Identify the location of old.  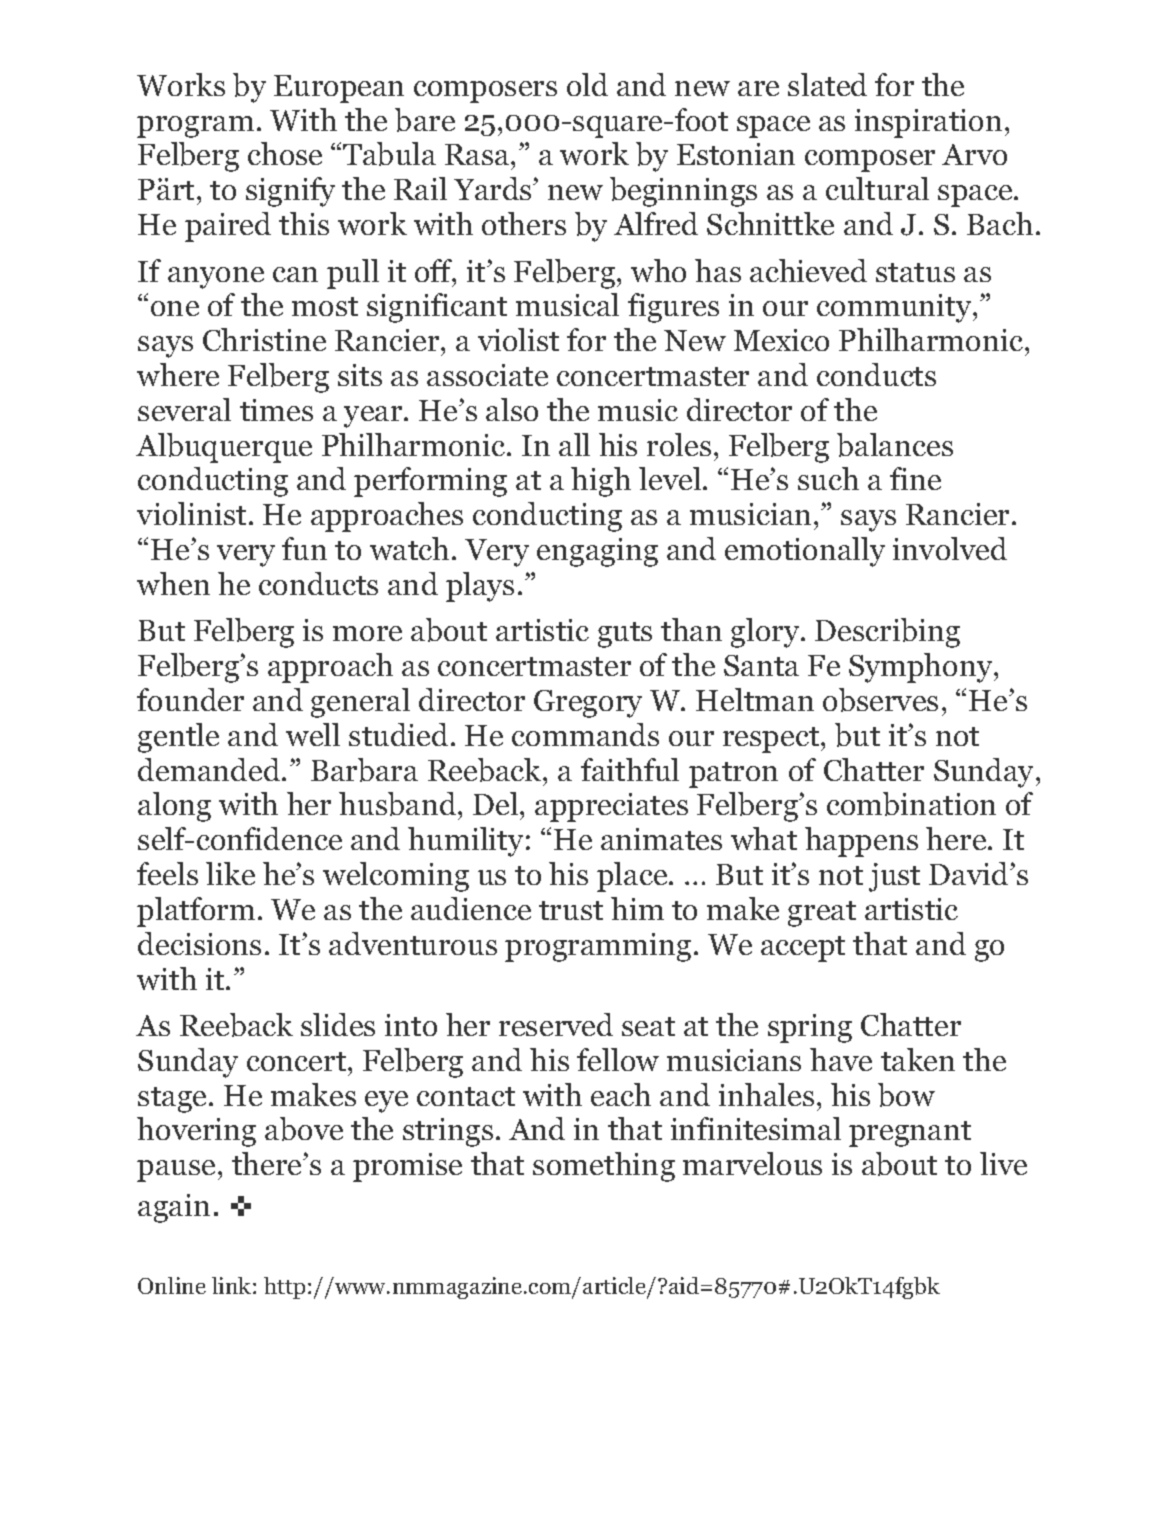
(587, 84).
